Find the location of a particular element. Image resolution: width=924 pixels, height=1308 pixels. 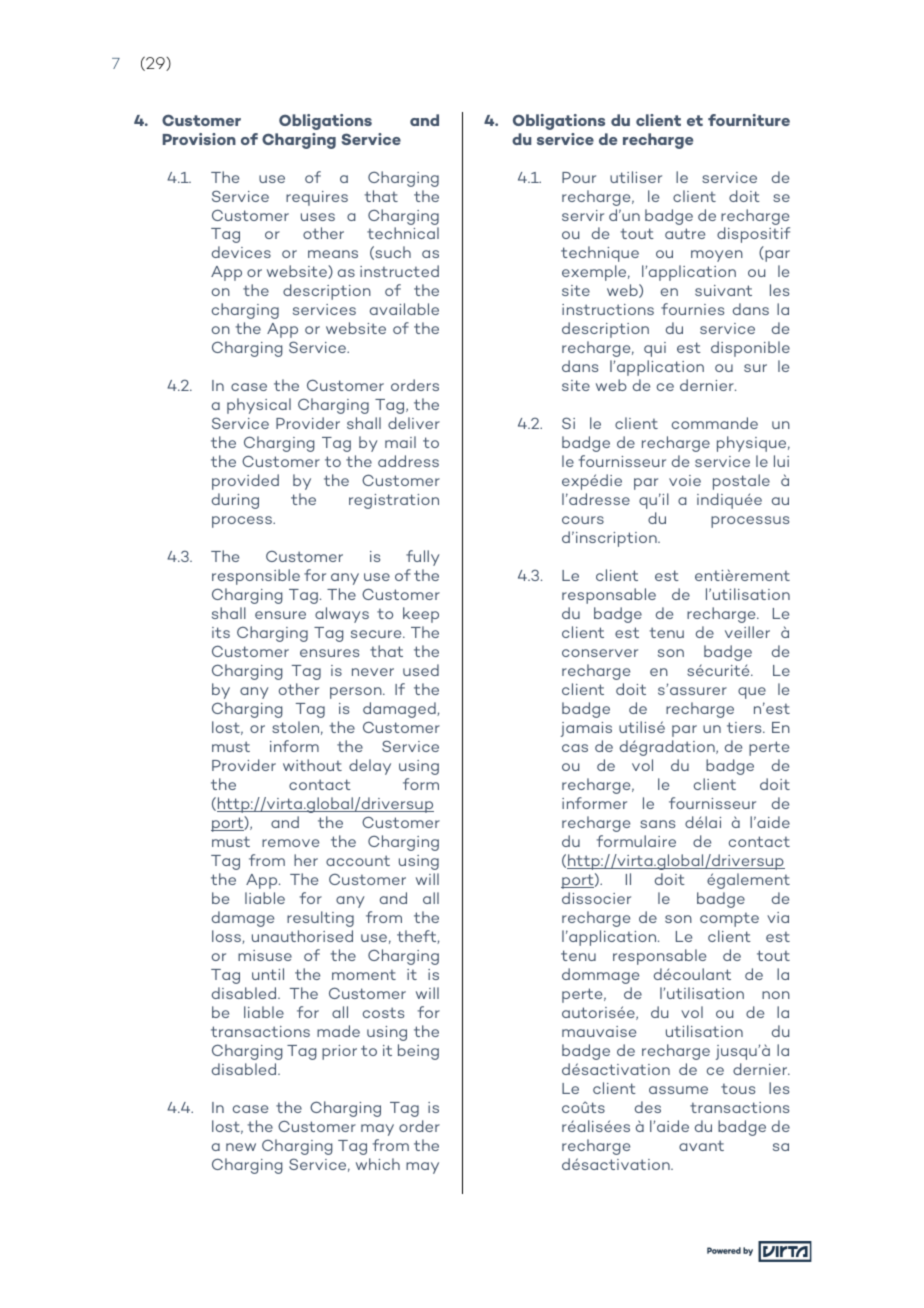

autre is located at coordinates (685, 233).
